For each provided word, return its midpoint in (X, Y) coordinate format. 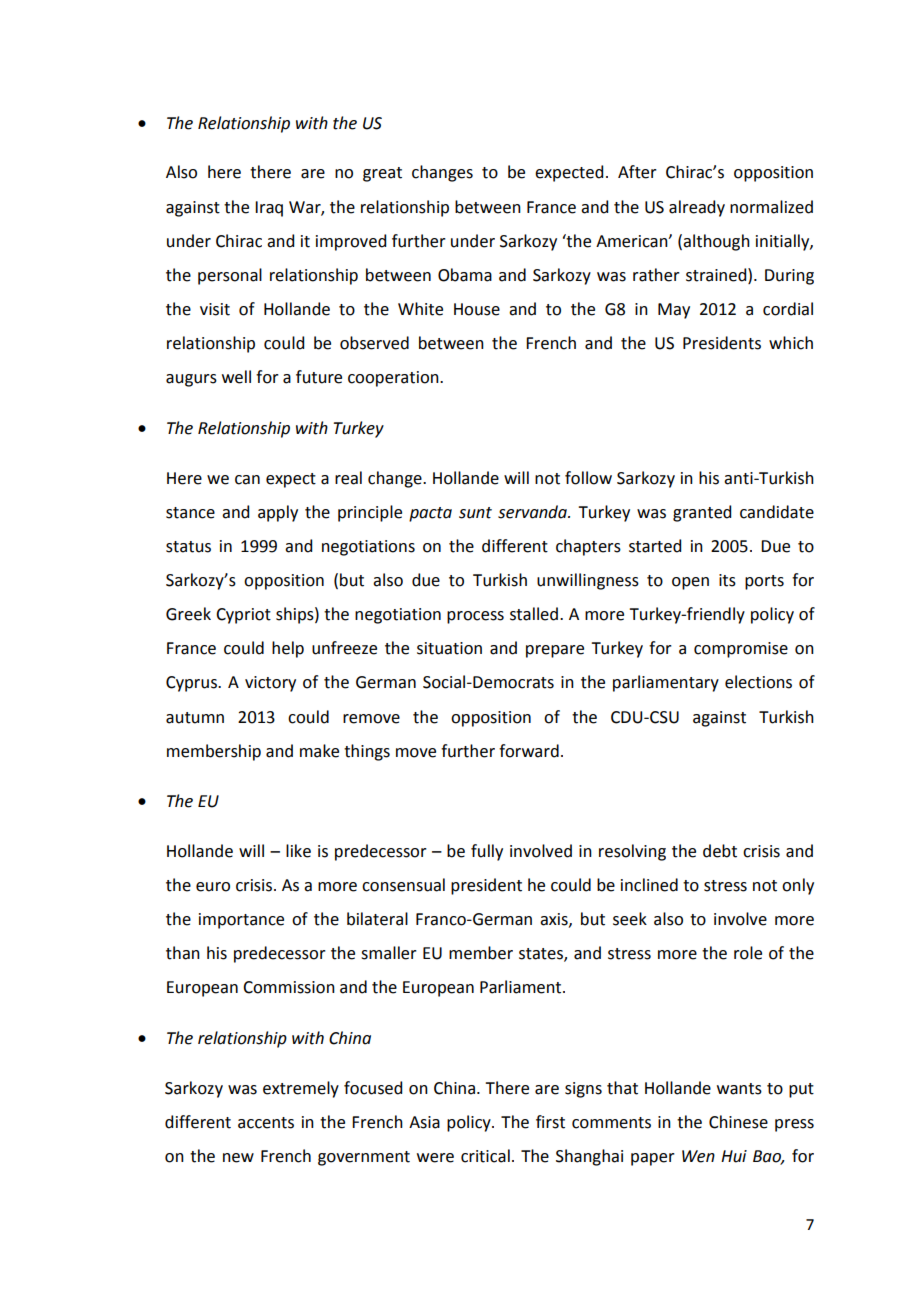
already (697, 208)
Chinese (738, 1122)
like (298, 851)
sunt (475, 513)
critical (485, 1156)
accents (266, 1123)
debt (720, 851)
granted (702, 513)
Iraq (269, 209)
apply (278, 513)
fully (487, 852)
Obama (465, 275)
